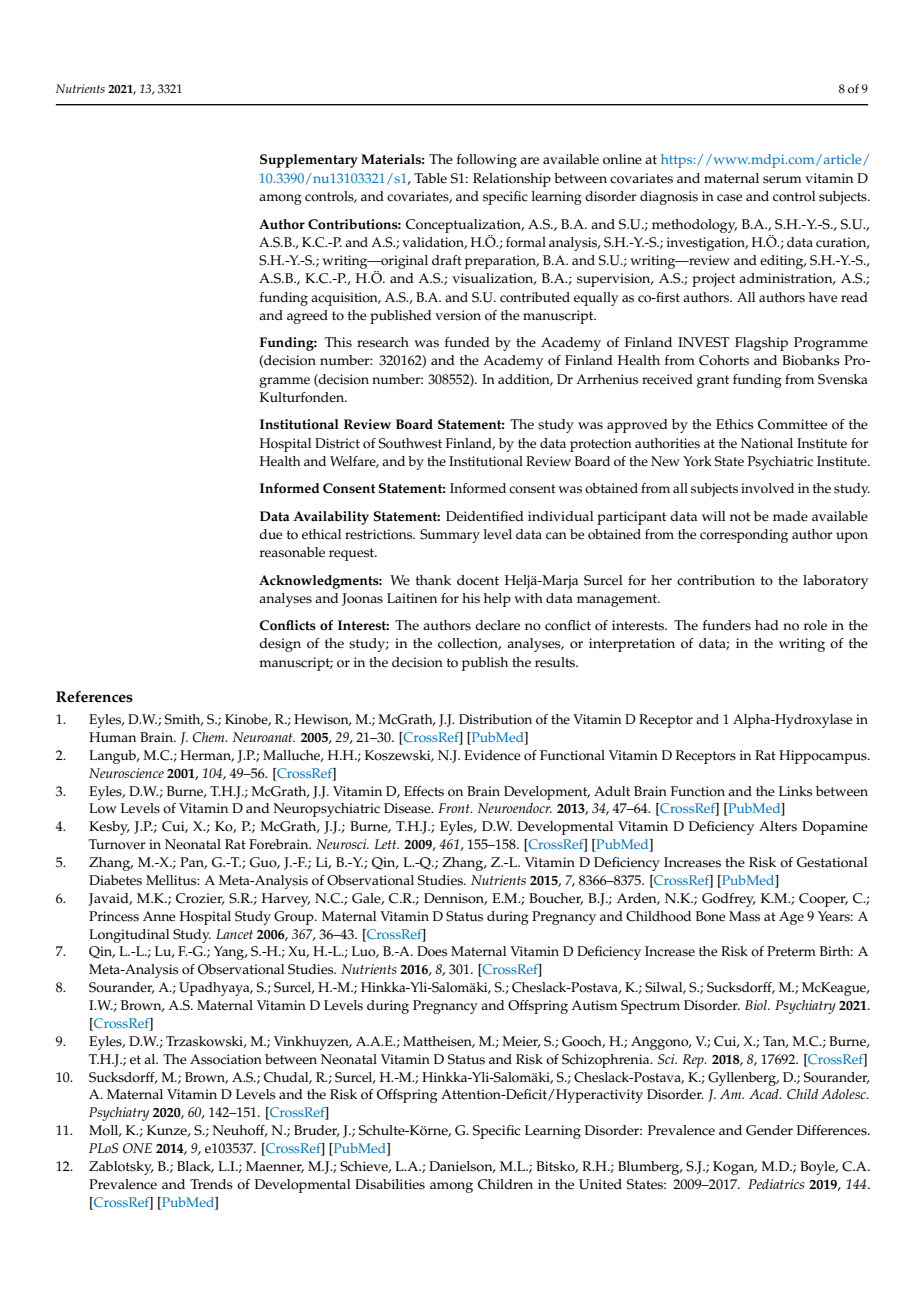  Describe the element at coordinates (309, 161) in the screenshot. I see `Supplementary` at that location.
